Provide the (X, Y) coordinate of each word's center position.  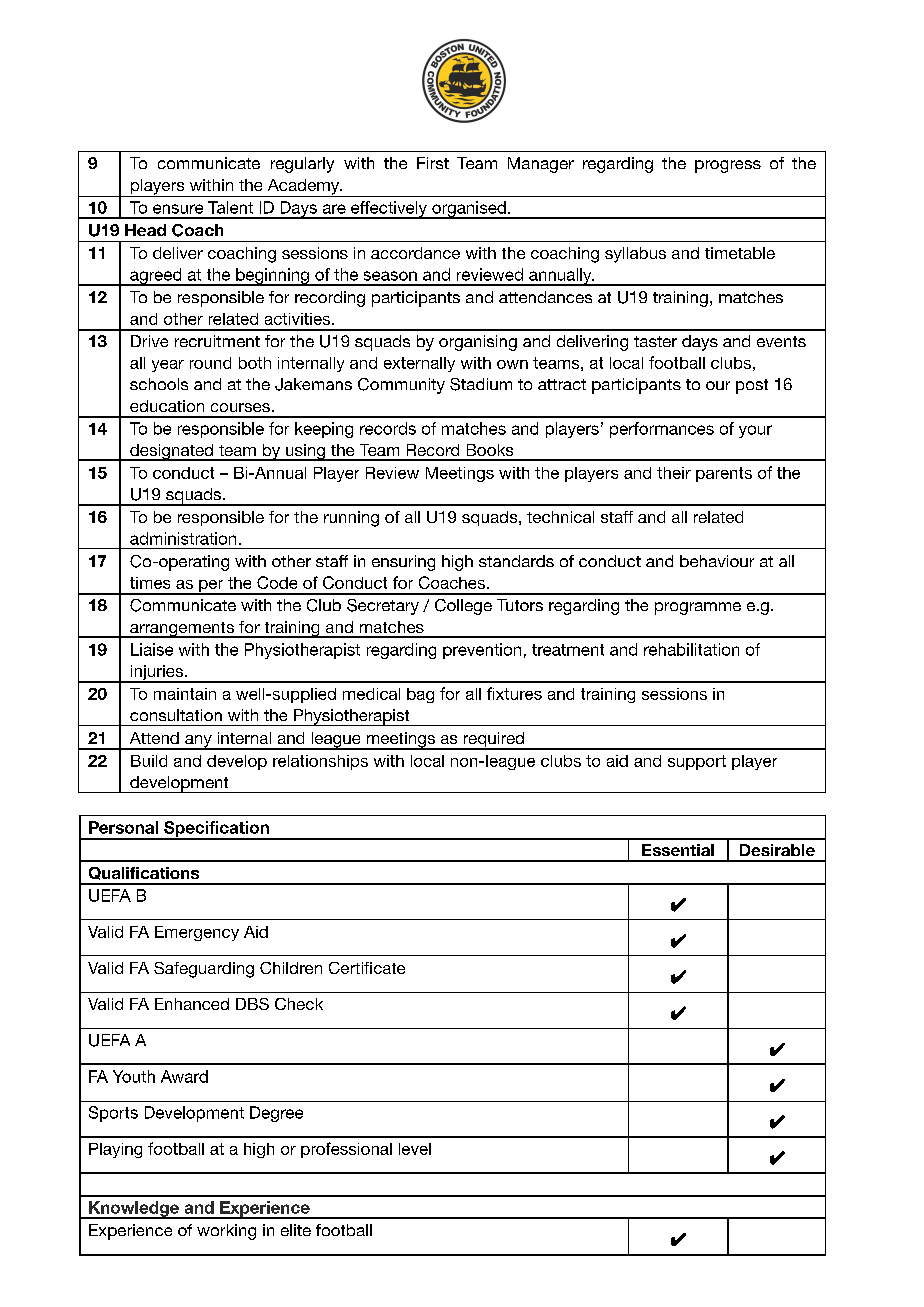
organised (469, 210)
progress (728, 166)
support (697, 762)
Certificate (367, 968)
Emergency (197, 933)
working (226, 1232)
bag (420, 695)
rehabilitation (691, 649)
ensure (178, 209)
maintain (185, 694)
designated (171, 452)
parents (724, 474)
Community (401, 386)
